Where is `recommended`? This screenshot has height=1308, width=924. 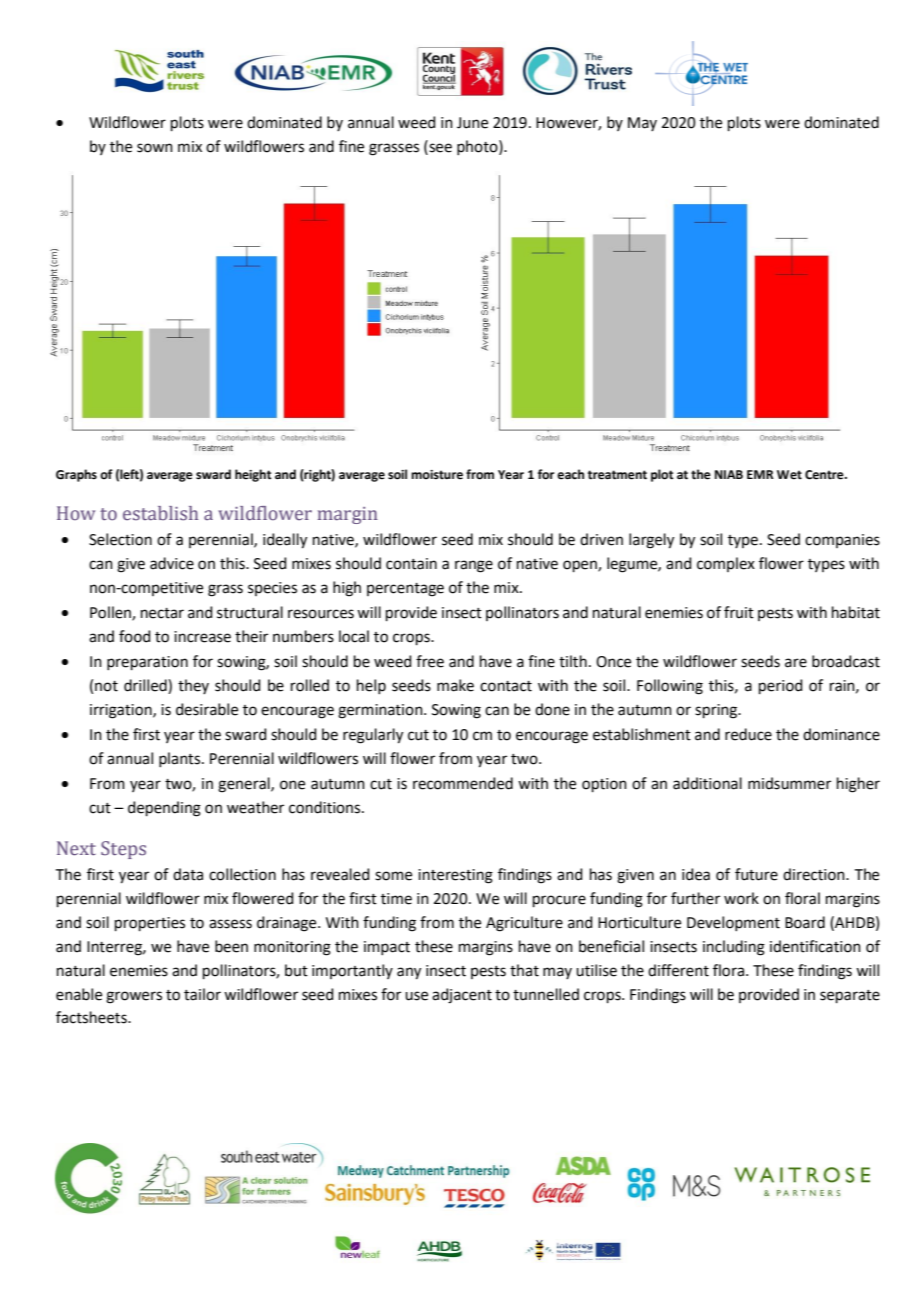
recommended is located at coordinates (463, 783).
